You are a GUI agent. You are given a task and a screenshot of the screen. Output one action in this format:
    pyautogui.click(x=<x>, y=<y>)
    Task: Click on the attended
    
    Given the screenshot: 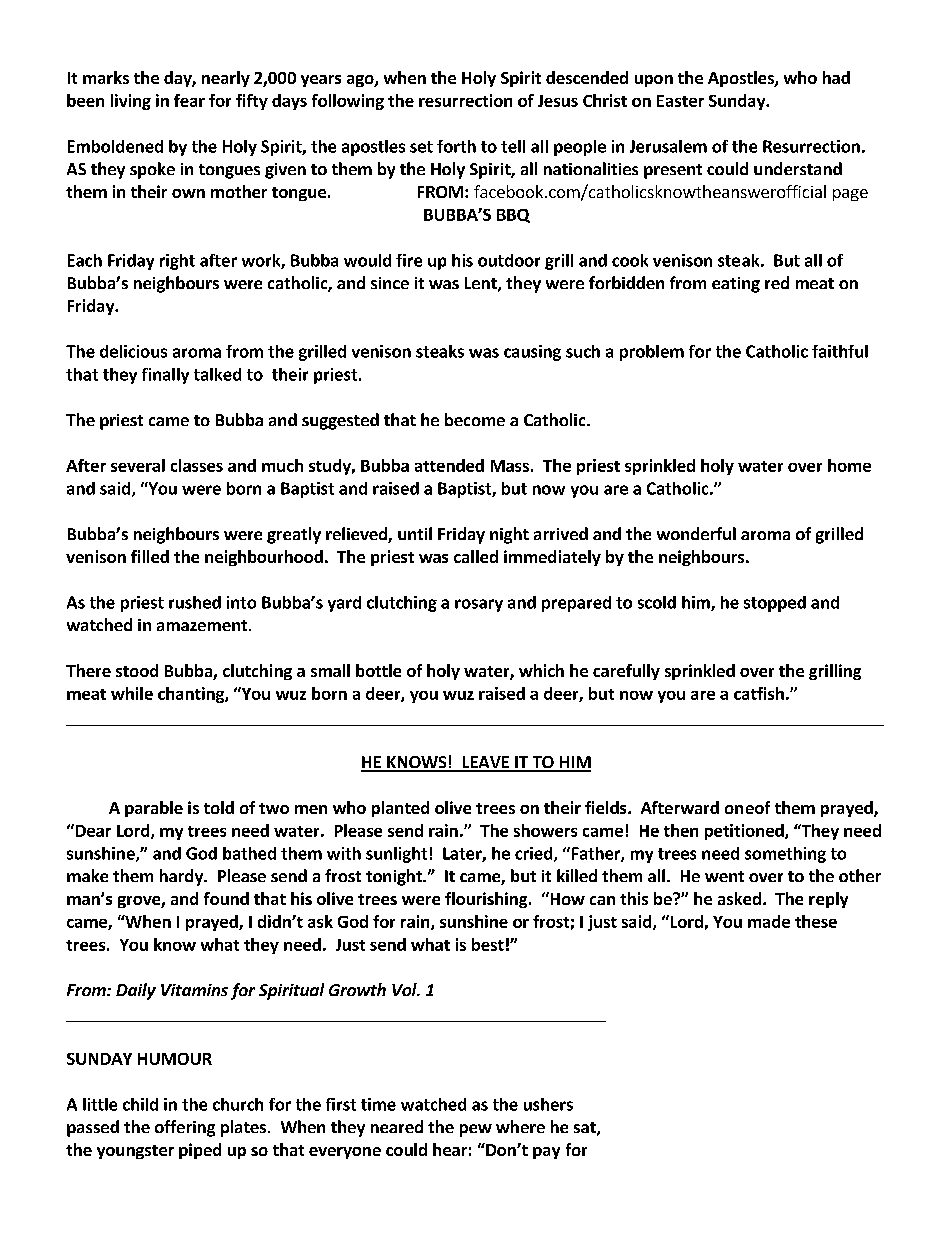 What is the action you would take?
    pyautogui.click(x=449, y=465)
